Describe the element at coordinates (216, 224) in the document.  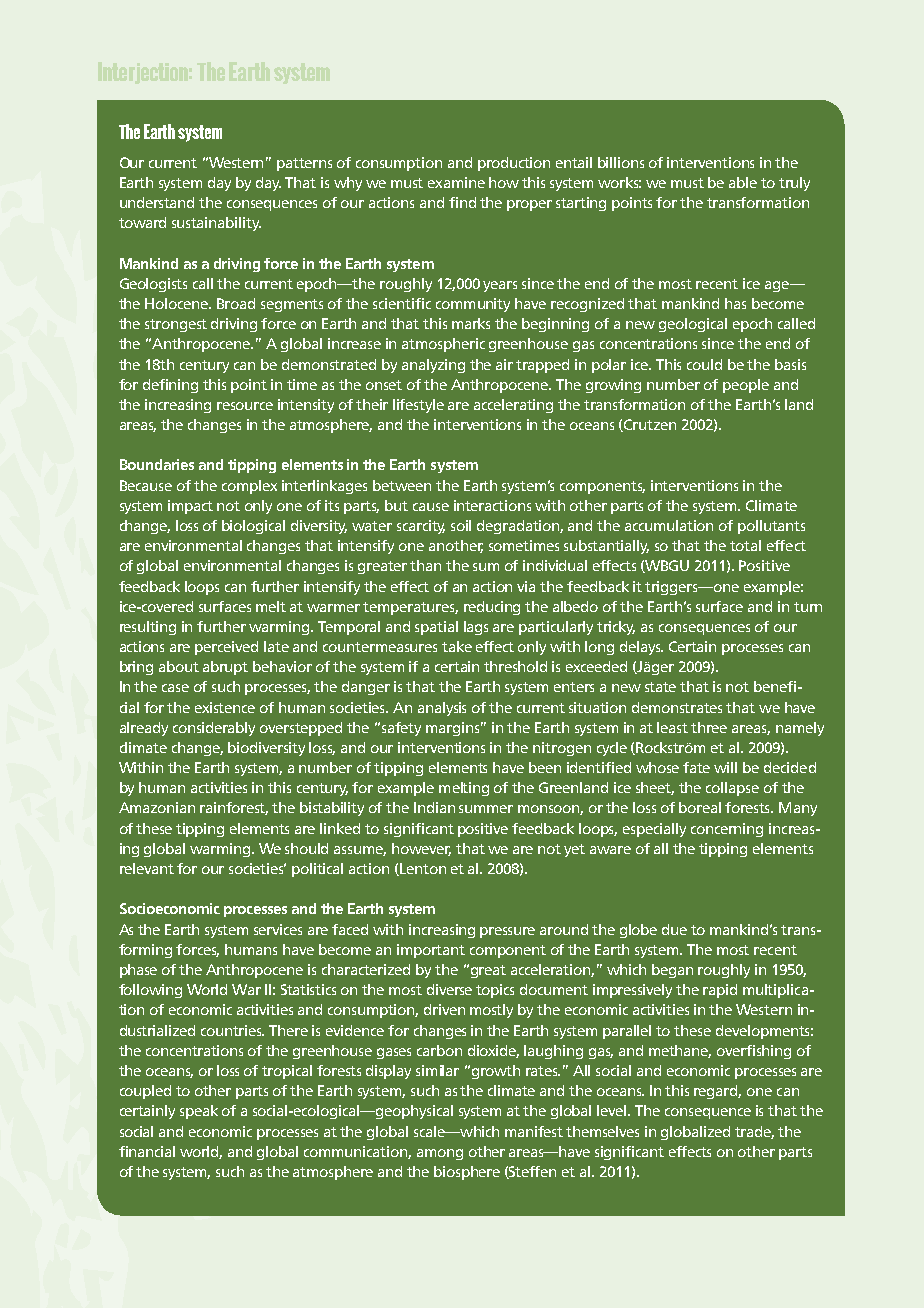
I see `sustainability` at that location.
